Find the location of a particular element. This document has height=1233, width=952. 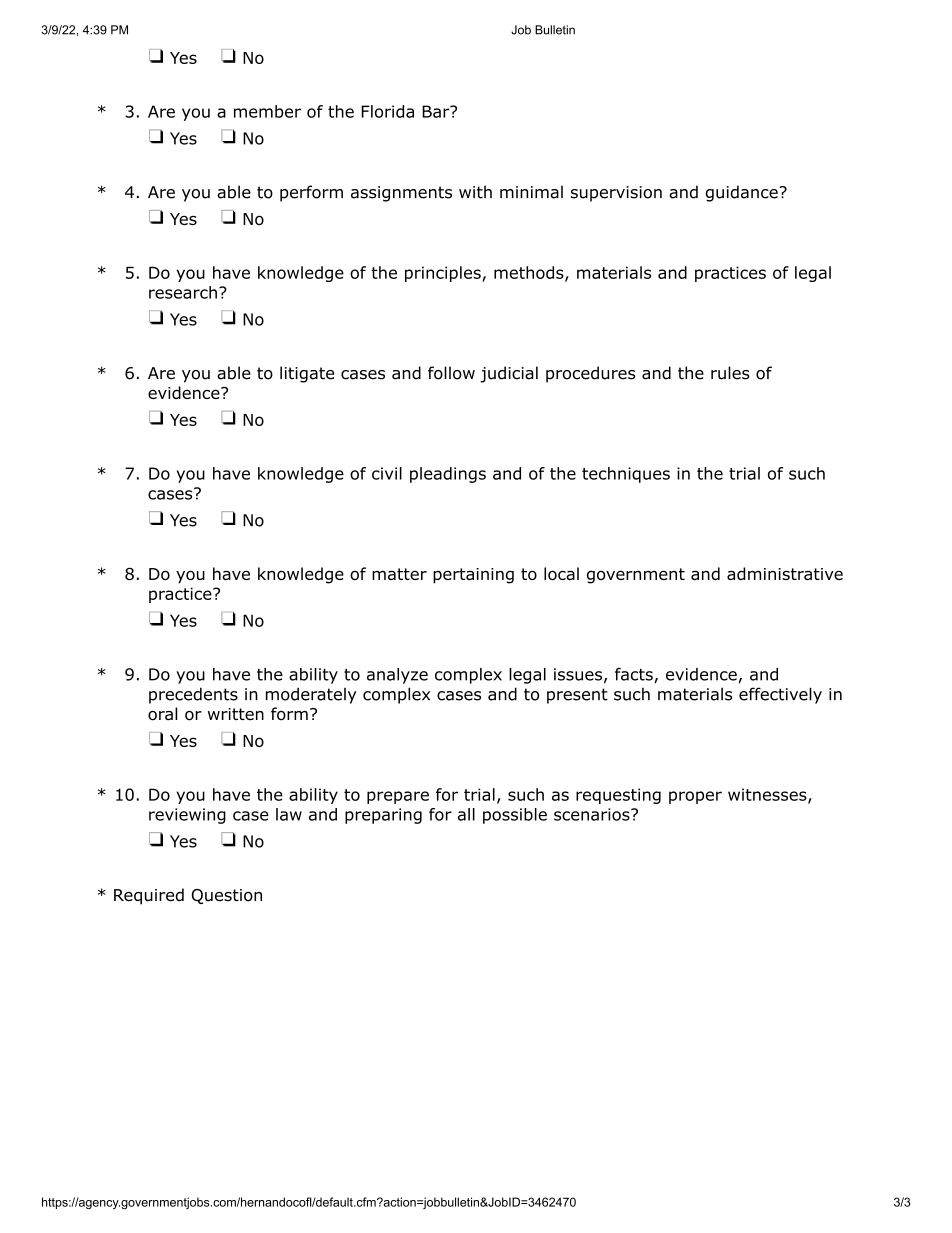

guidance is located at coordinates (741, 193).
